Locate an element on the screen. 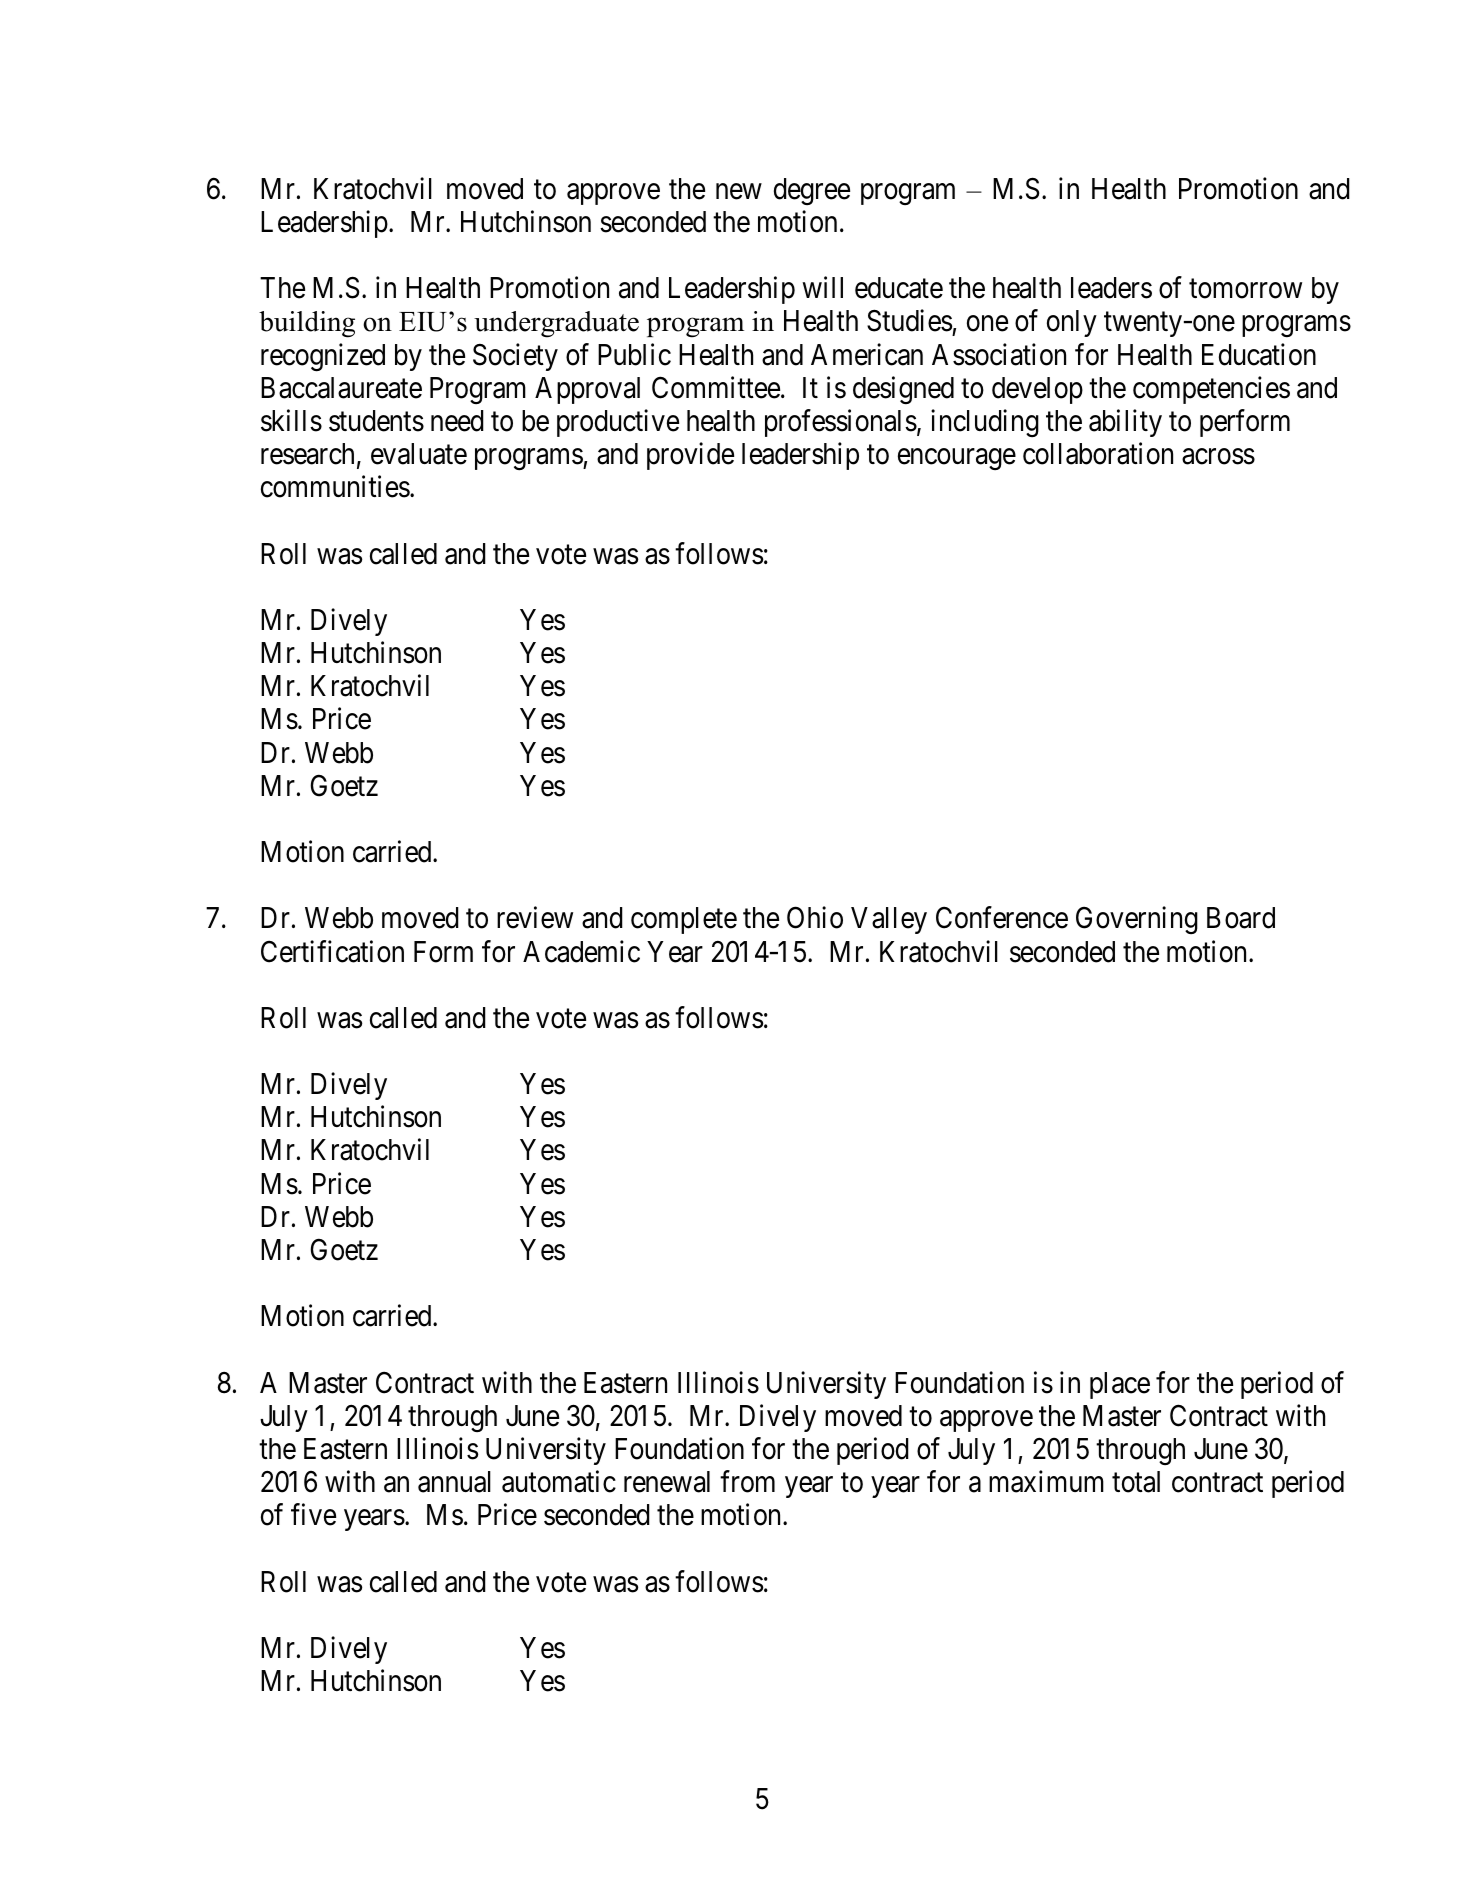 This screenshot has height=1903, width=1471. evaluate is located at coordinates (419, 454).
